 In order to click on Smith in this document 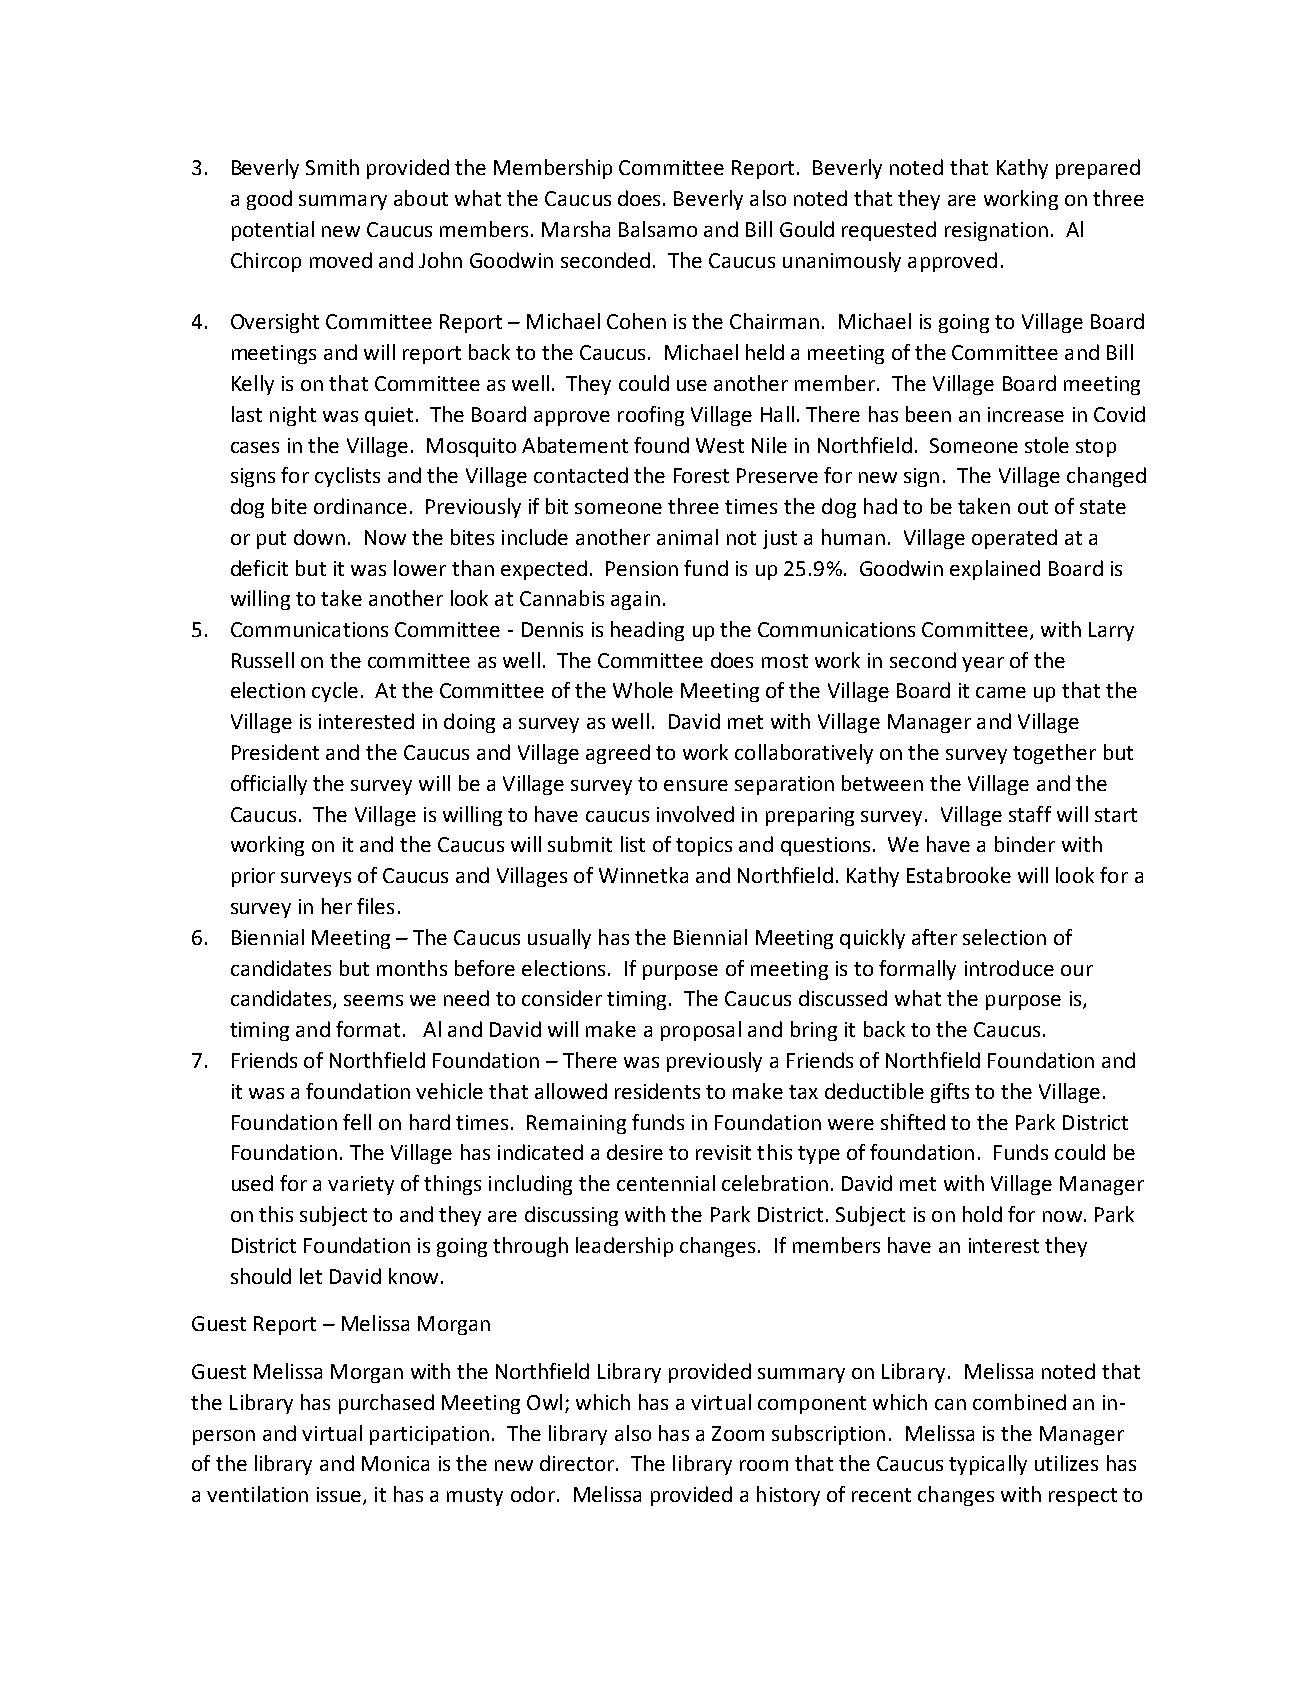, I will do `click(332, 167)`.
